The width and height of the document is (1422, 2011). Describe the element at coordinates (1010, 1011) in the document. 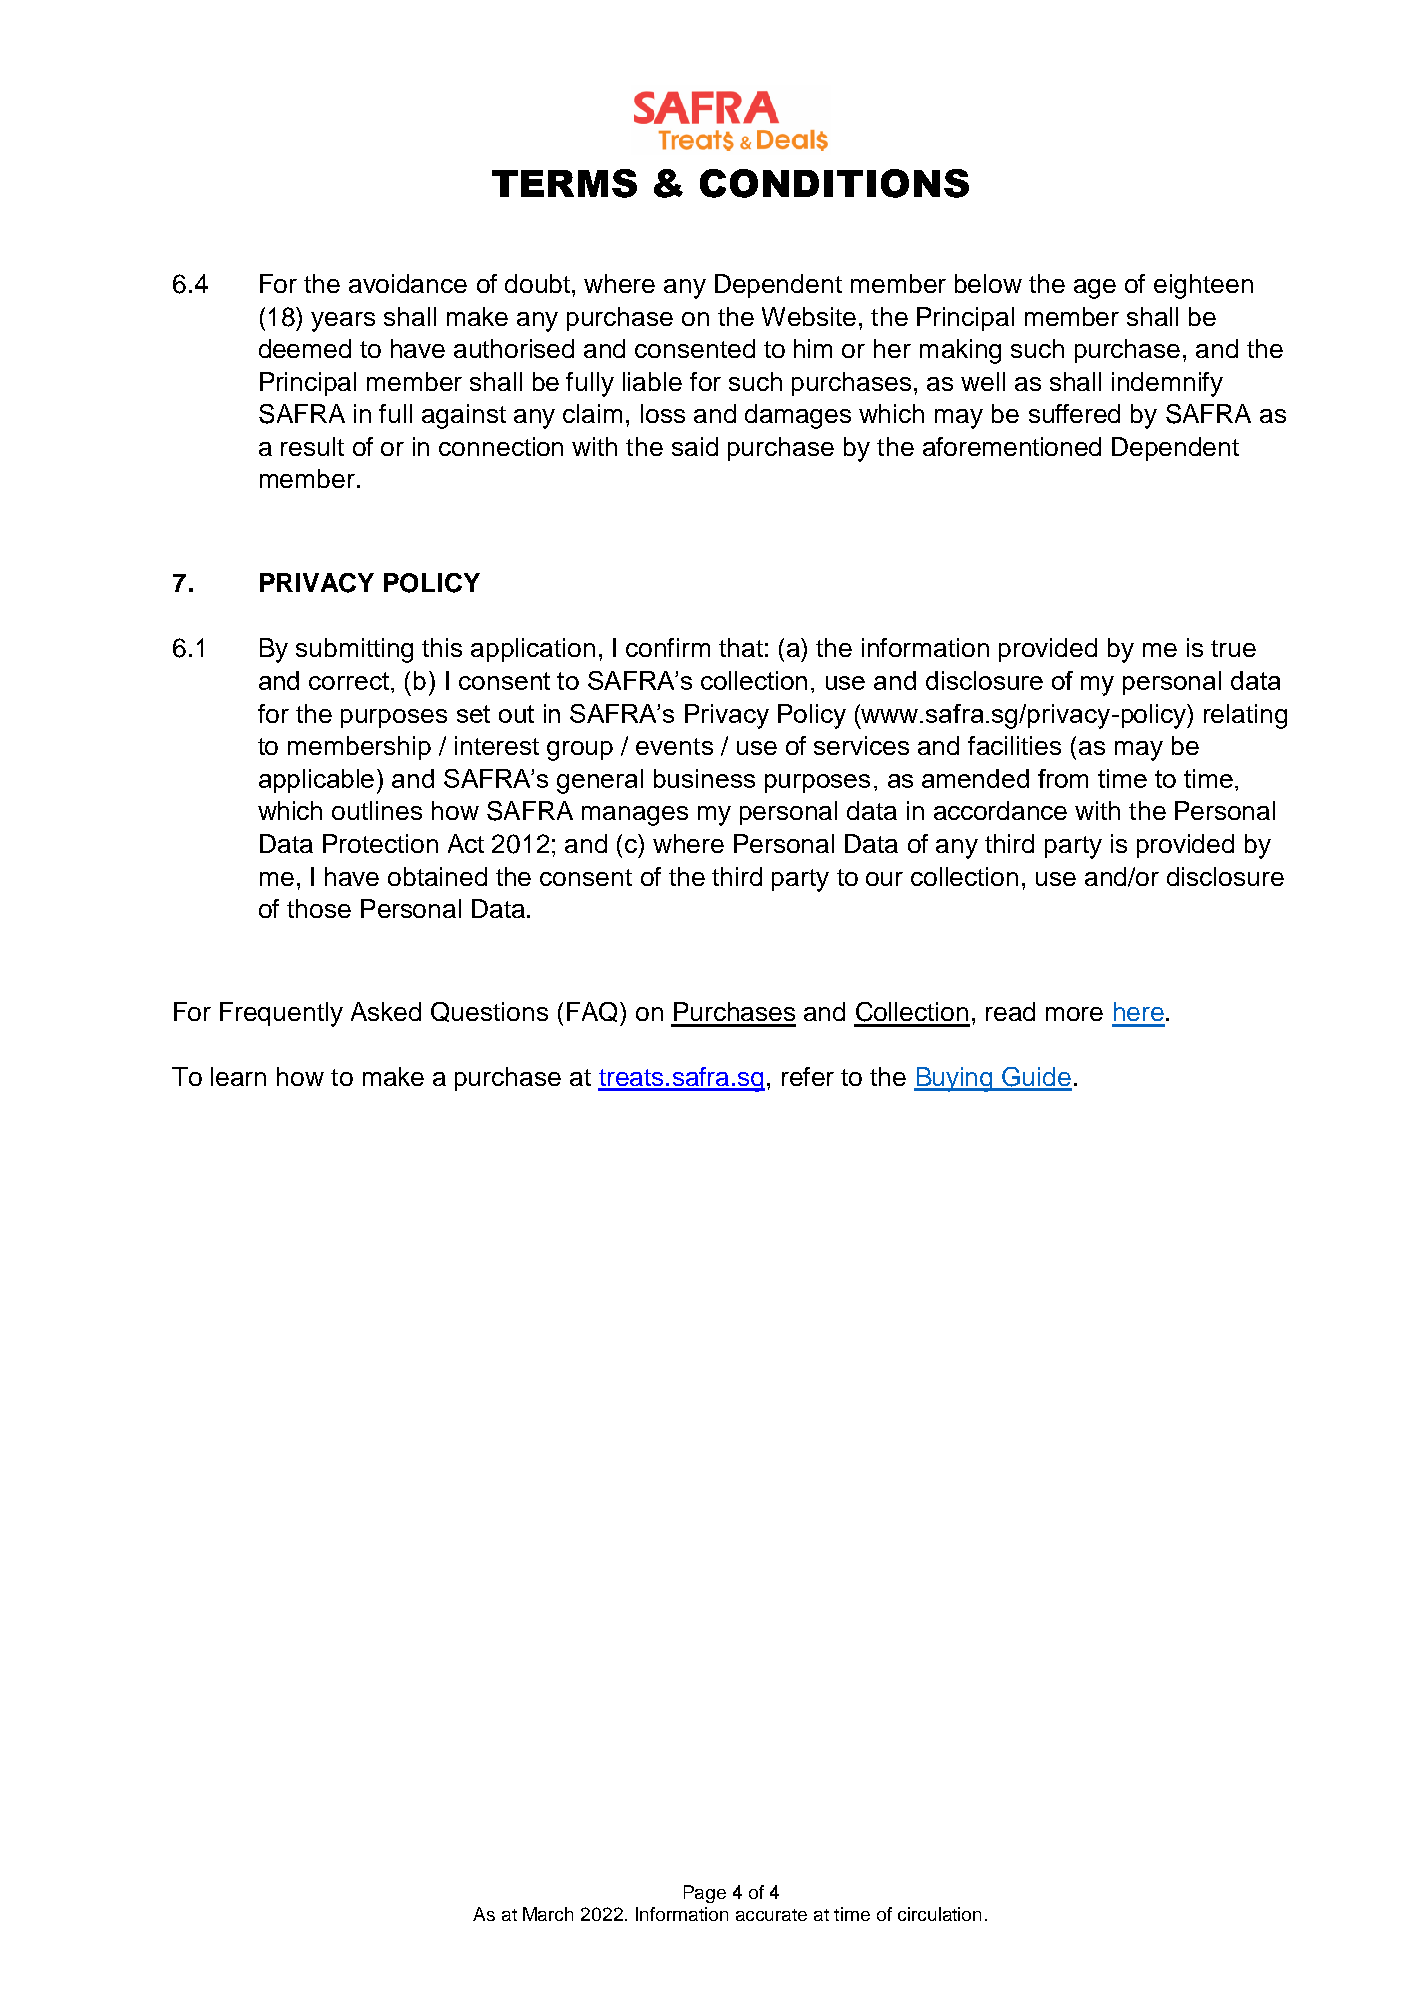

I see `read` at that location.
